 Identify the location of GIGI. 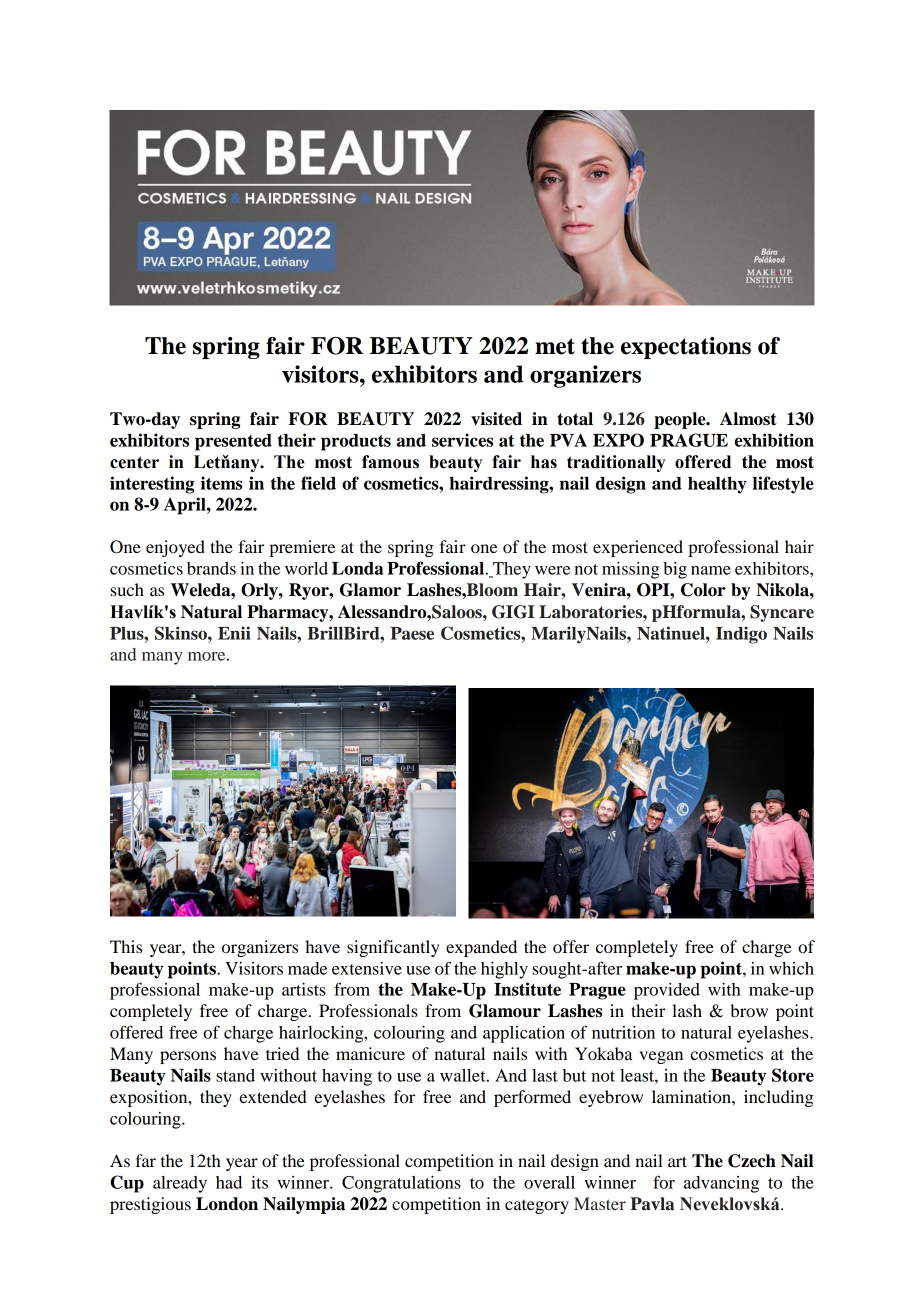
(513, 612).
